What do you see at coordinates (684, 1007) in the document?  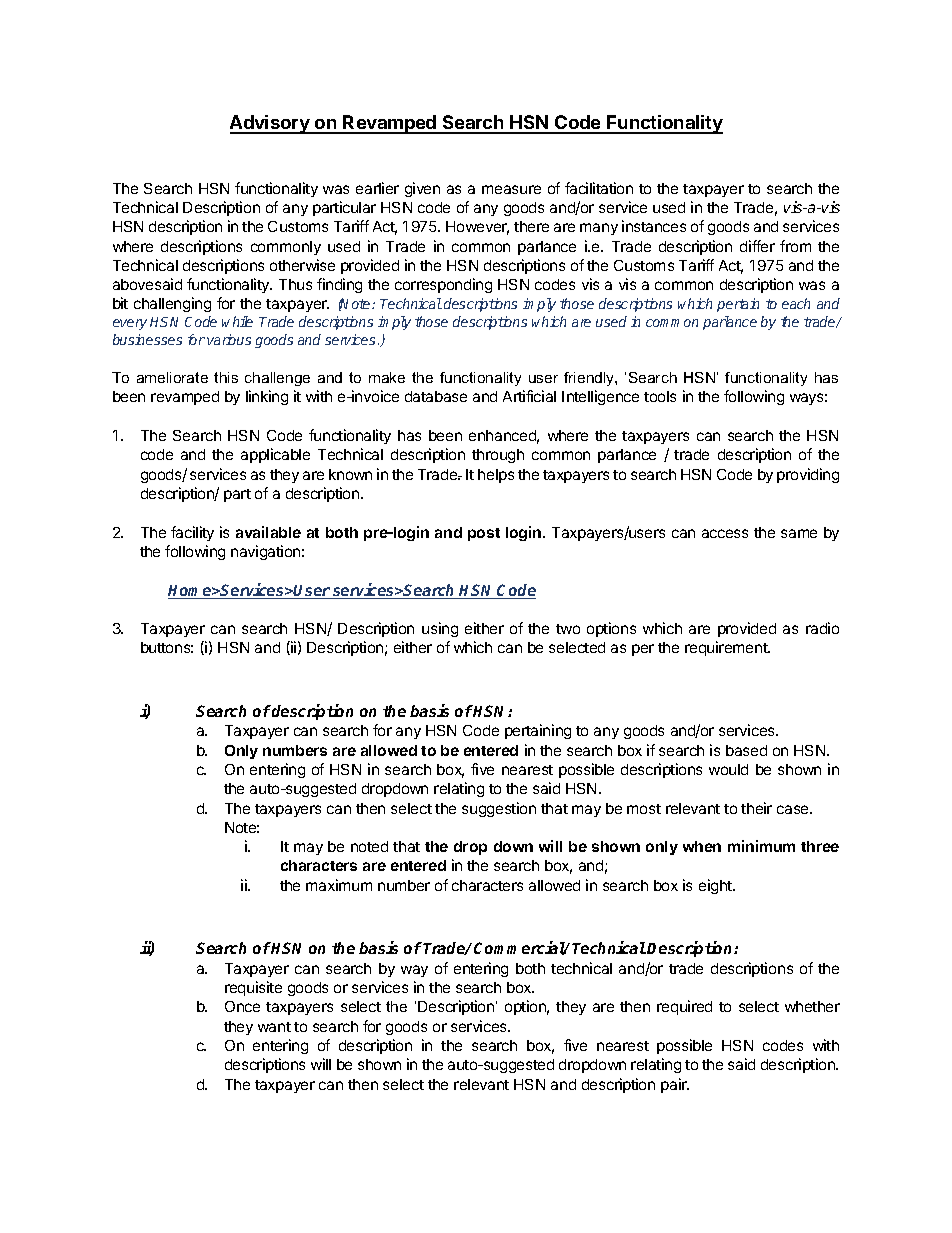 I see `required` at bounding box center [684, 1007].
